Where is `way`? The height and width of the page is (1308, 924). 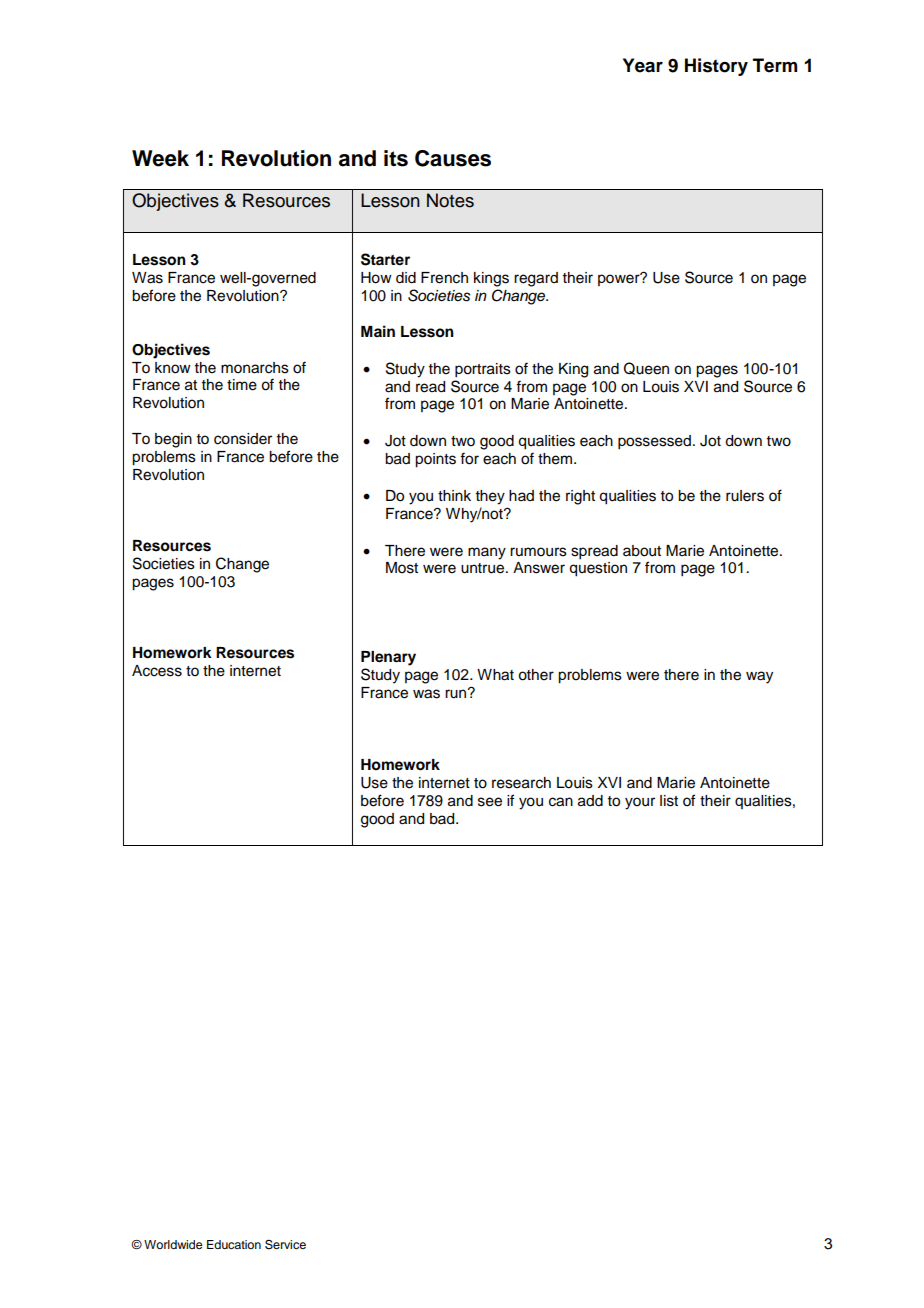 way is located at coordinates (759, 677).
